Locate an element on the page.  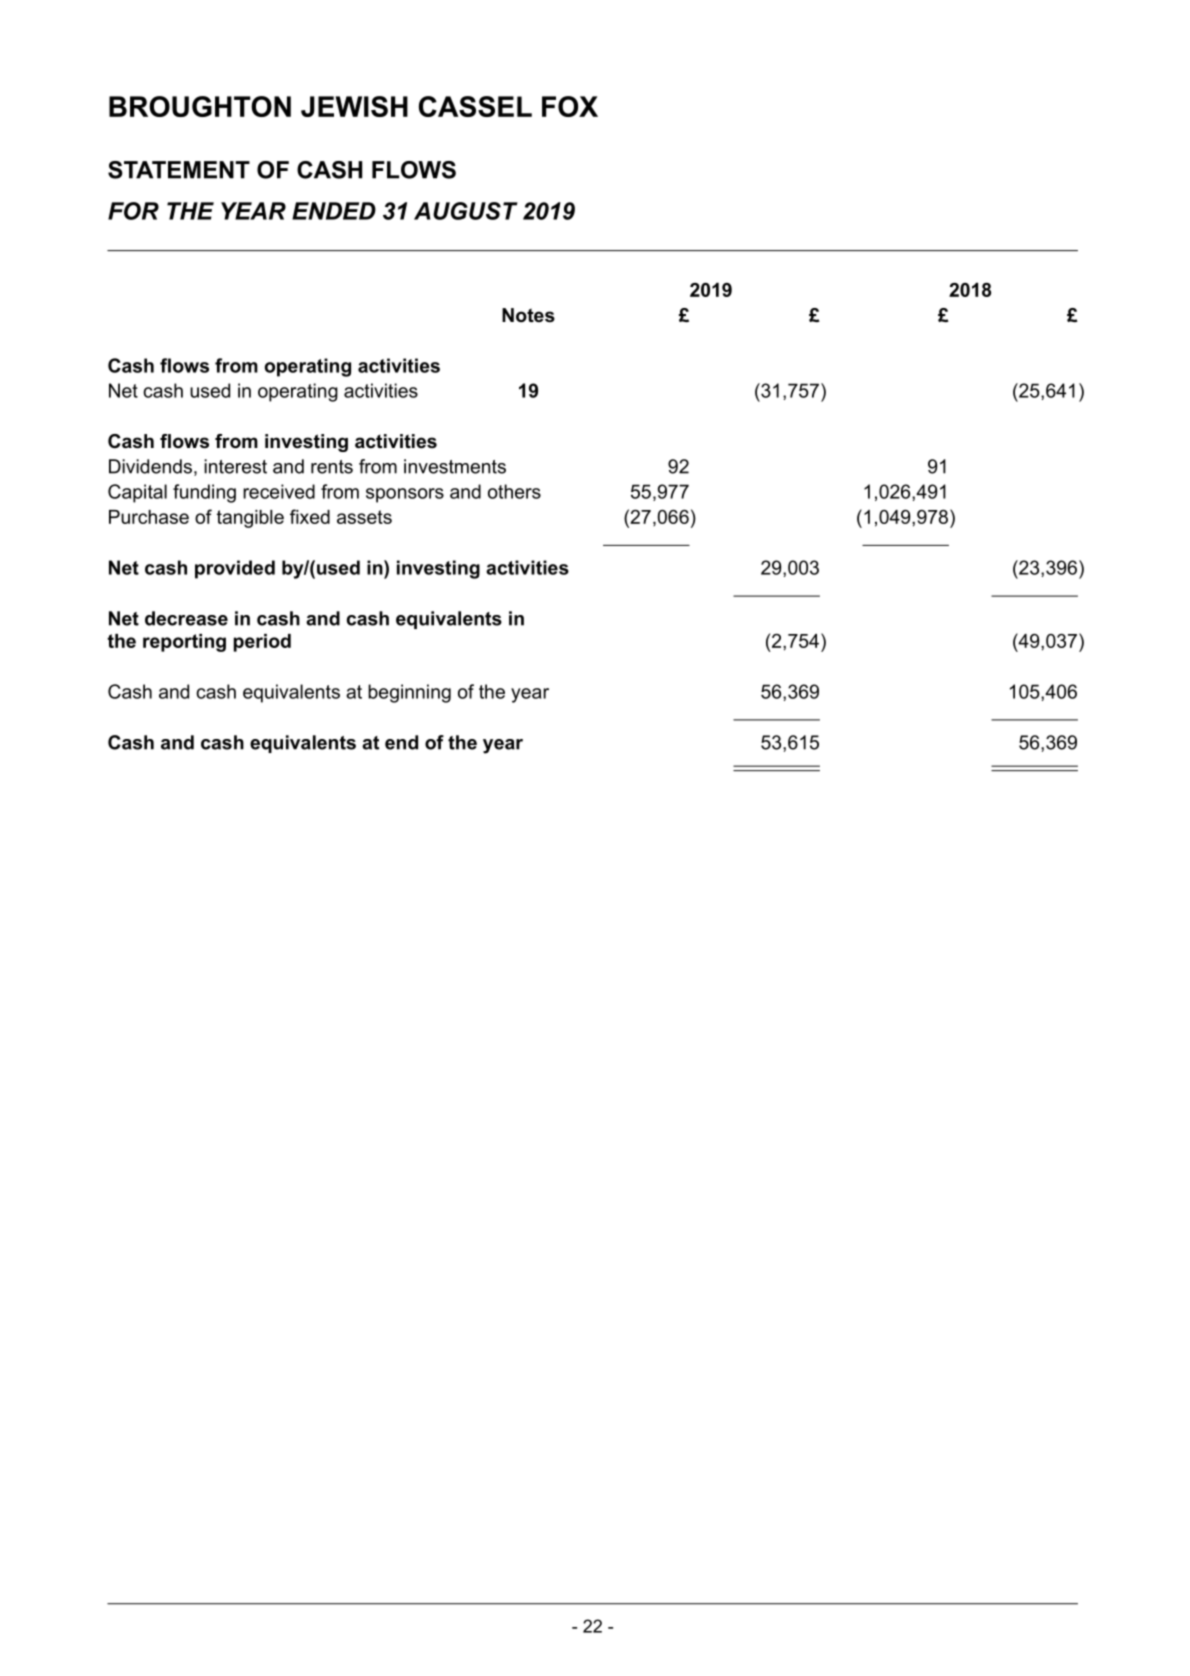
beginning is located at coordinates (409, 693).
